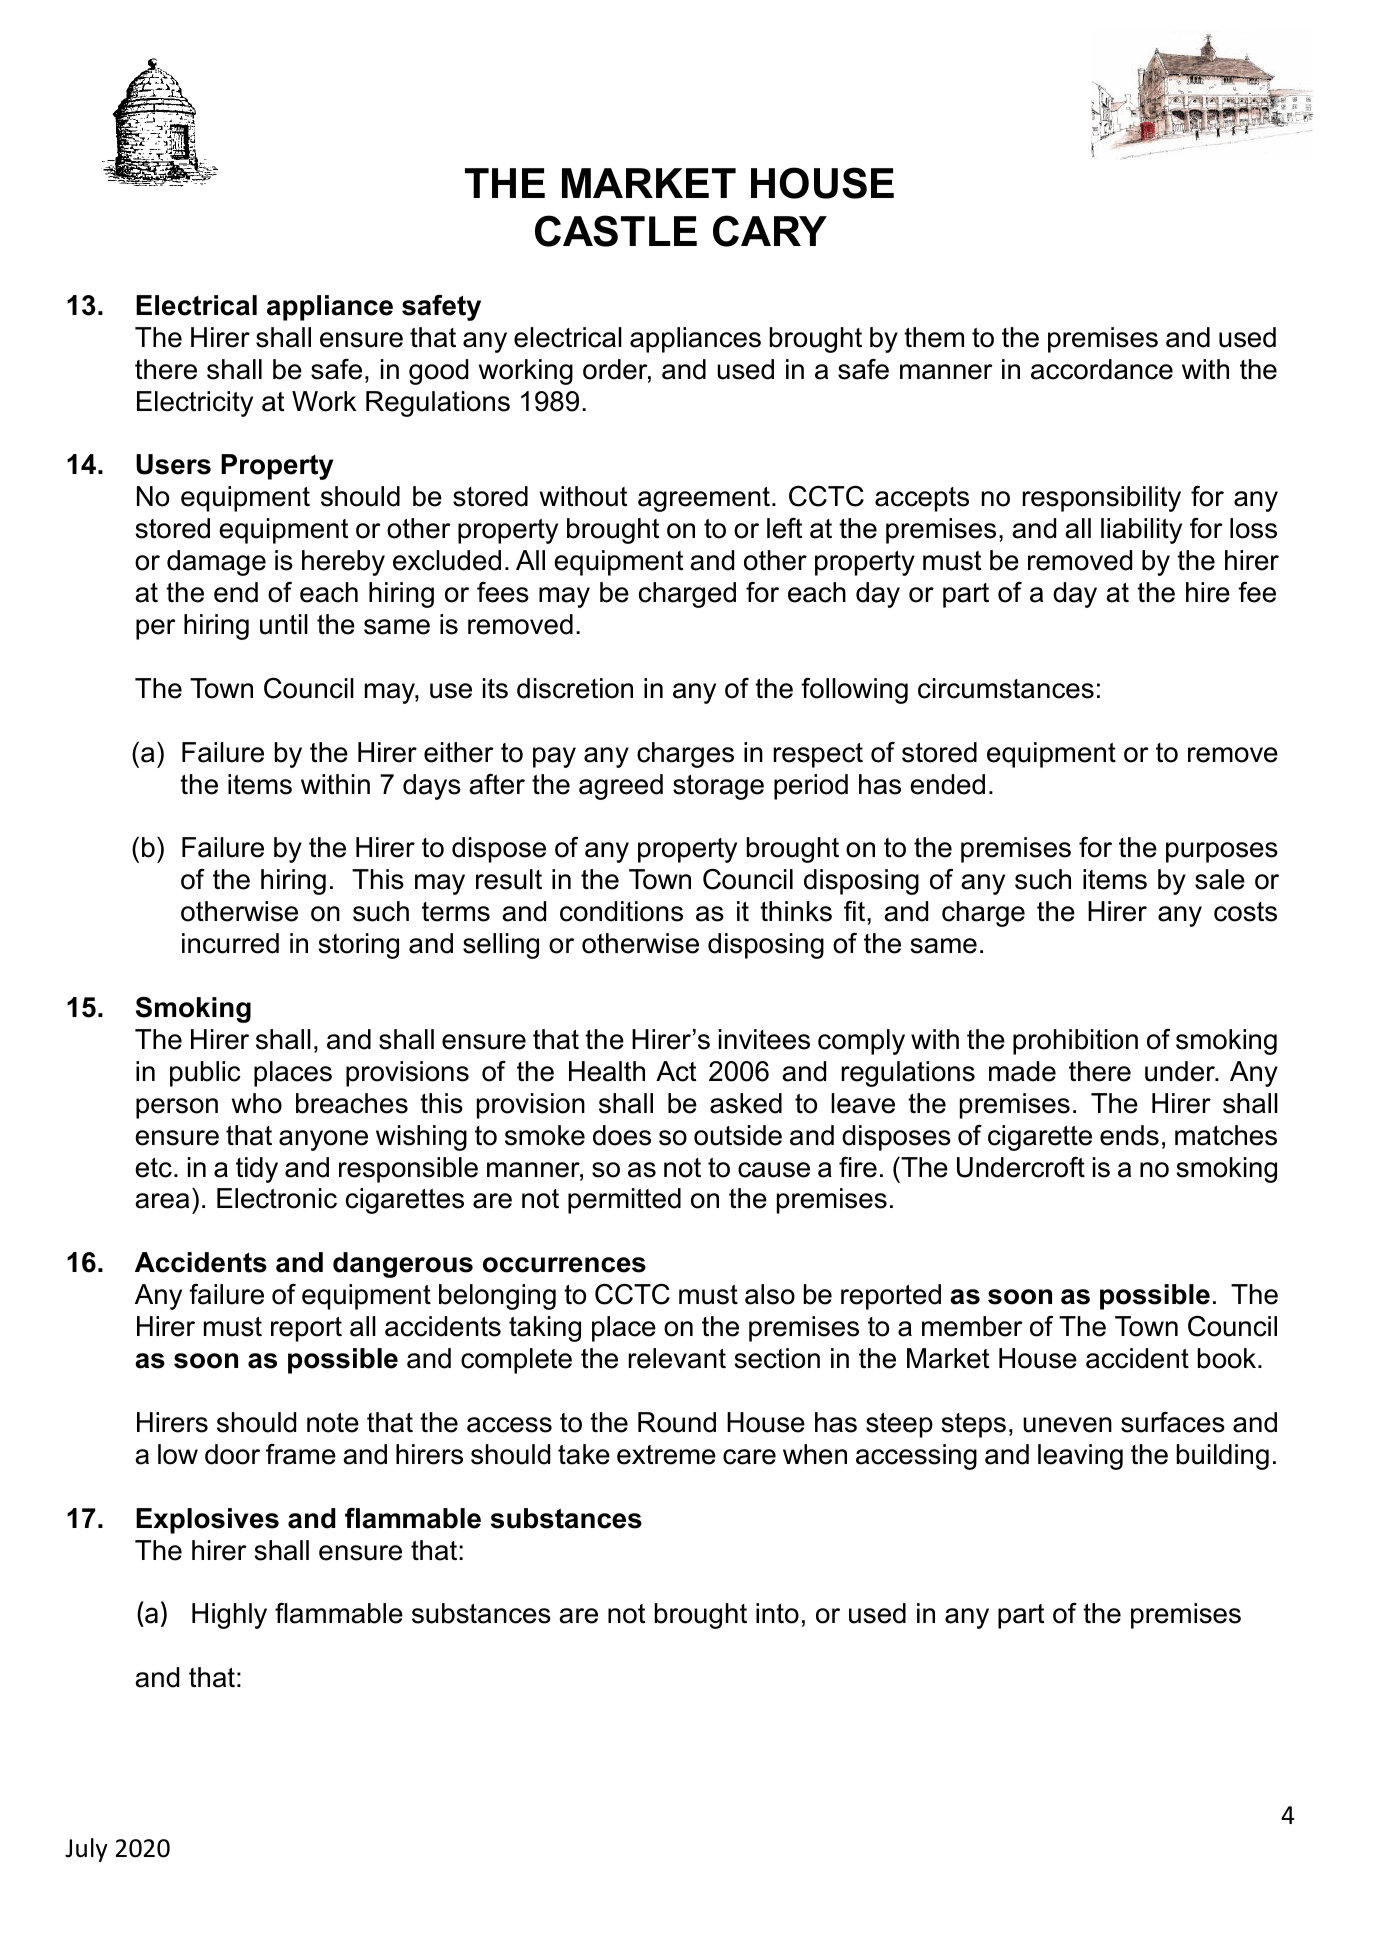 The image size is (1377, 1947). Describe the element at coordinates (676, 1071) in the image. I see `Act` at that location.
